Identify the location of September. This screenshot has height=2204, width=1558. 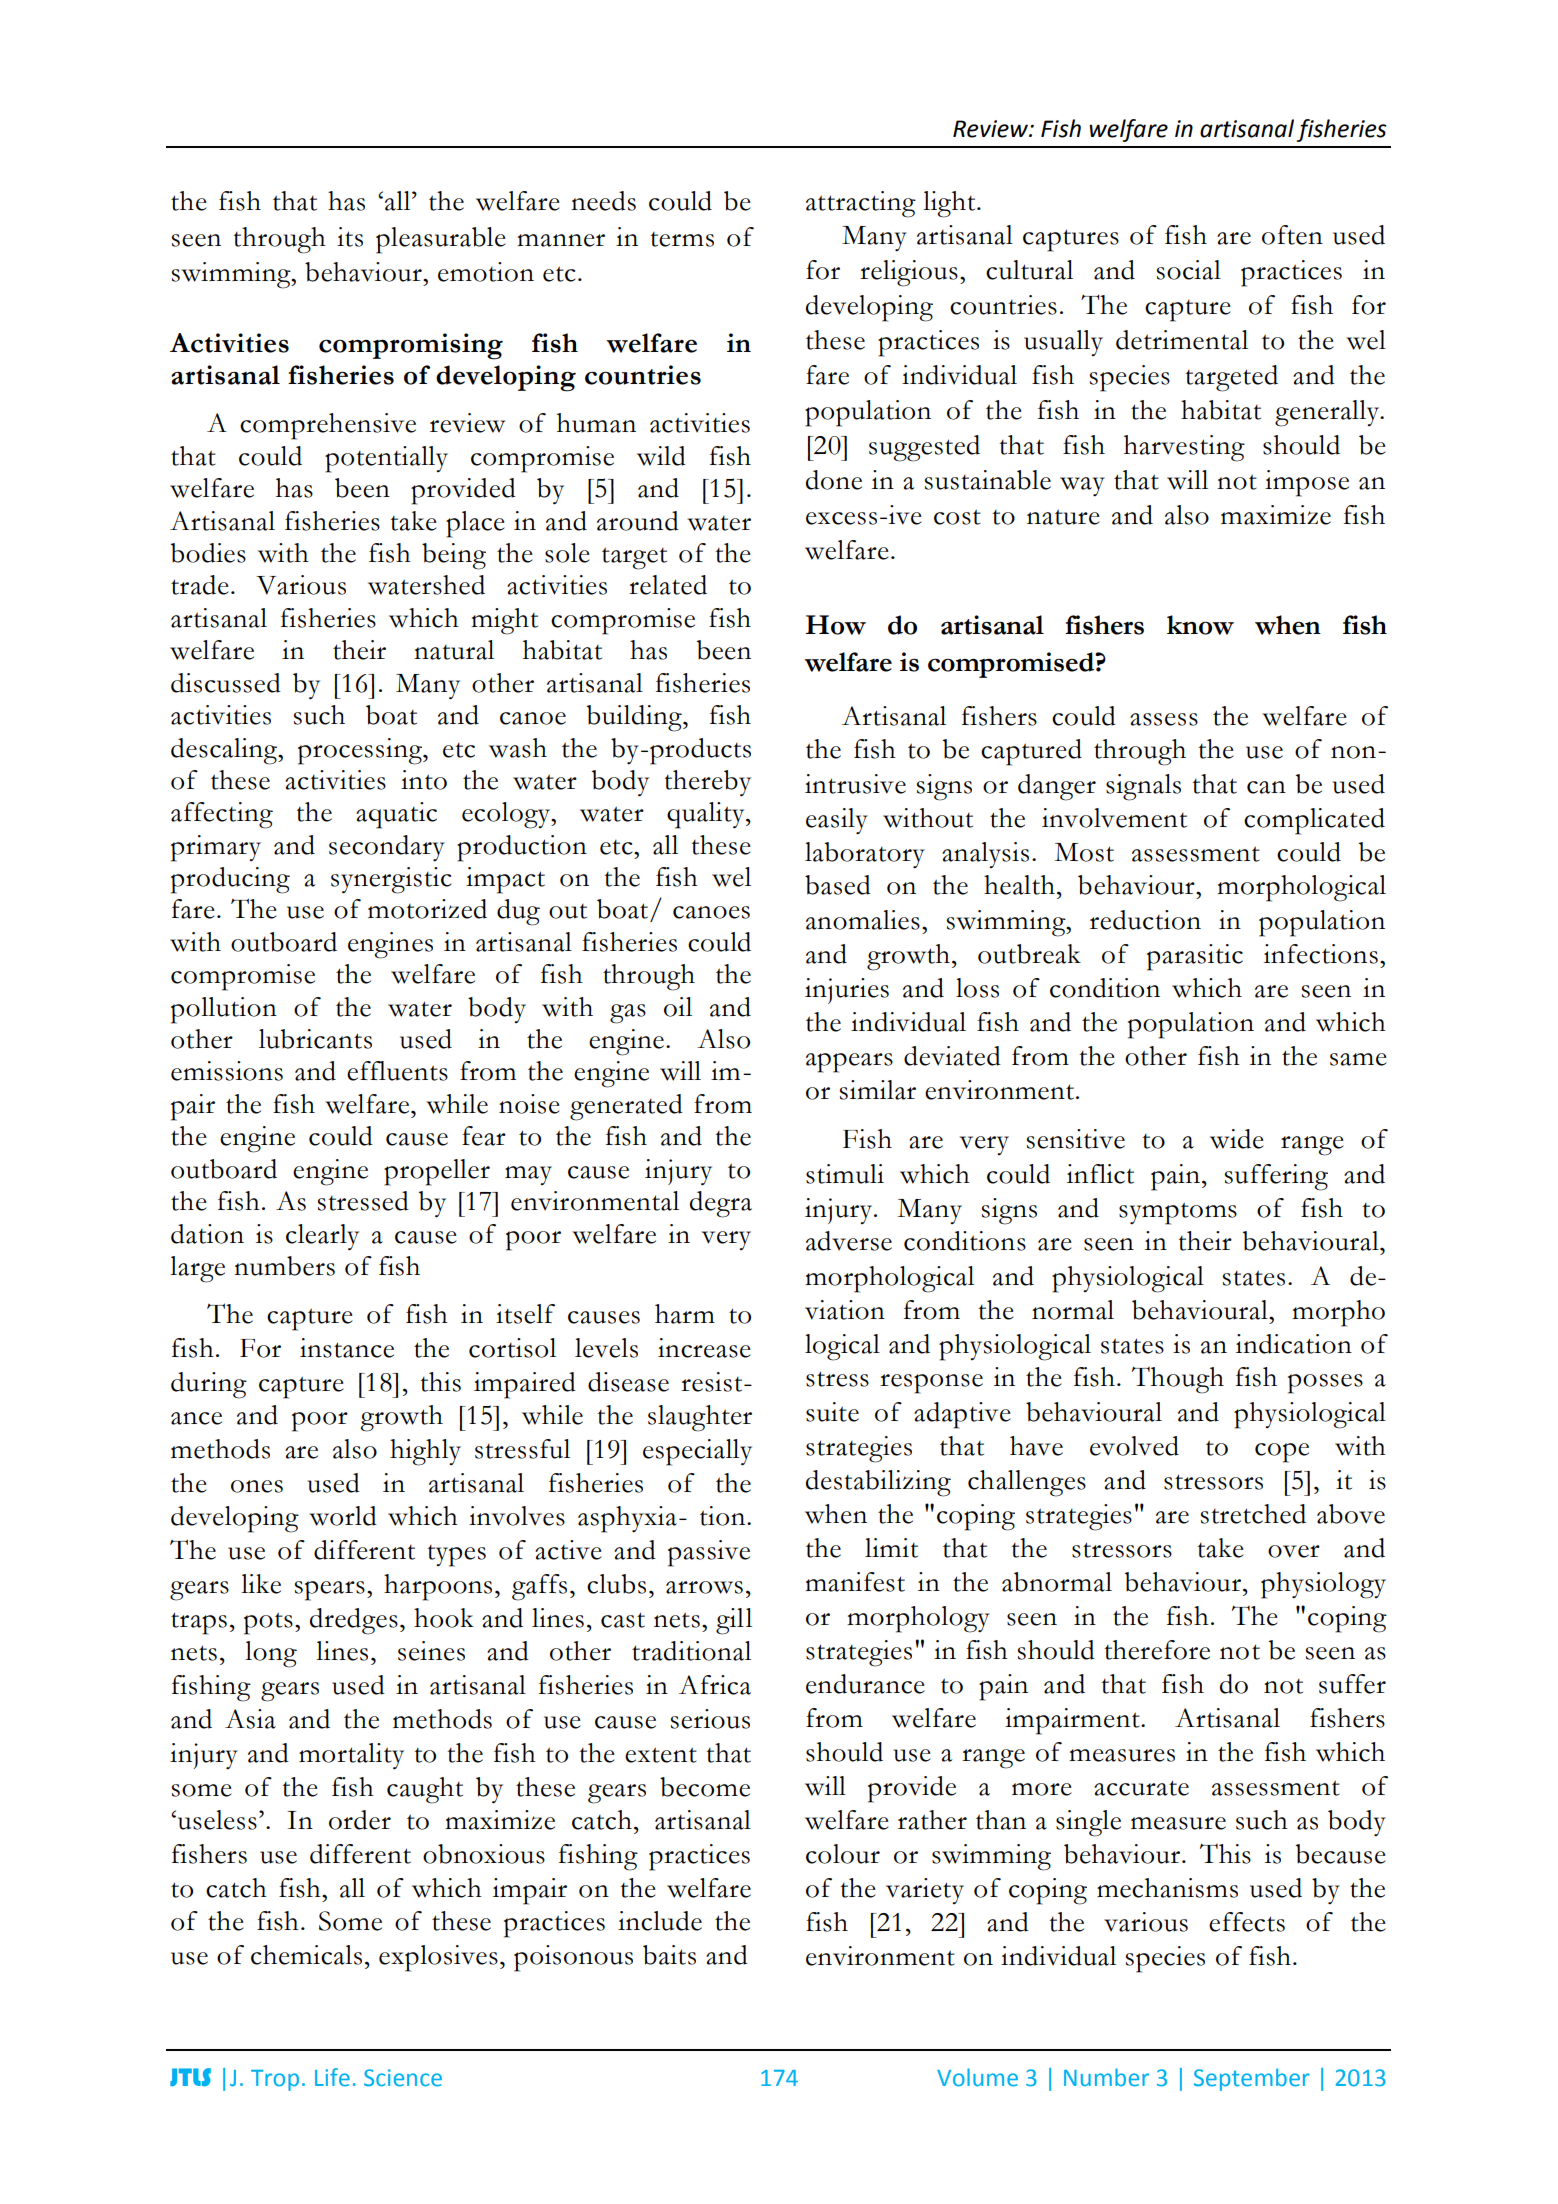
(1252, 2079).
